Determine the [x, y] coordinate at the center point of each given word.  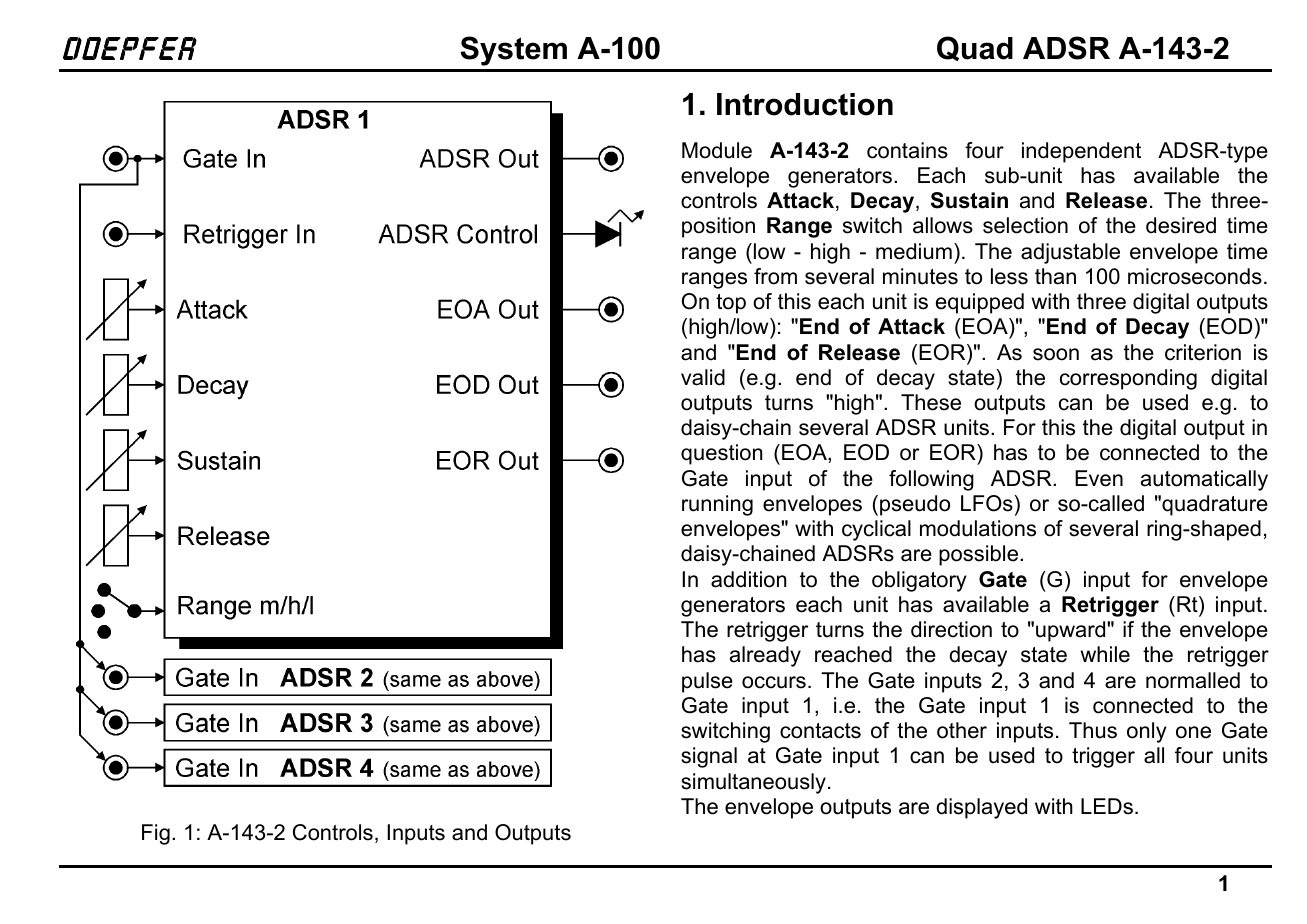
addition [748, 579]
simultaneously [753, 783]
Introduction [805, 104]
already [765, 656]
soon [1056, 354]
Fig [156, 834]
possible [980, 555]
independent [1081, 152]
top [731, 304]
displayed [981, 808]
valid [703, 377]
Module [717, 150]
